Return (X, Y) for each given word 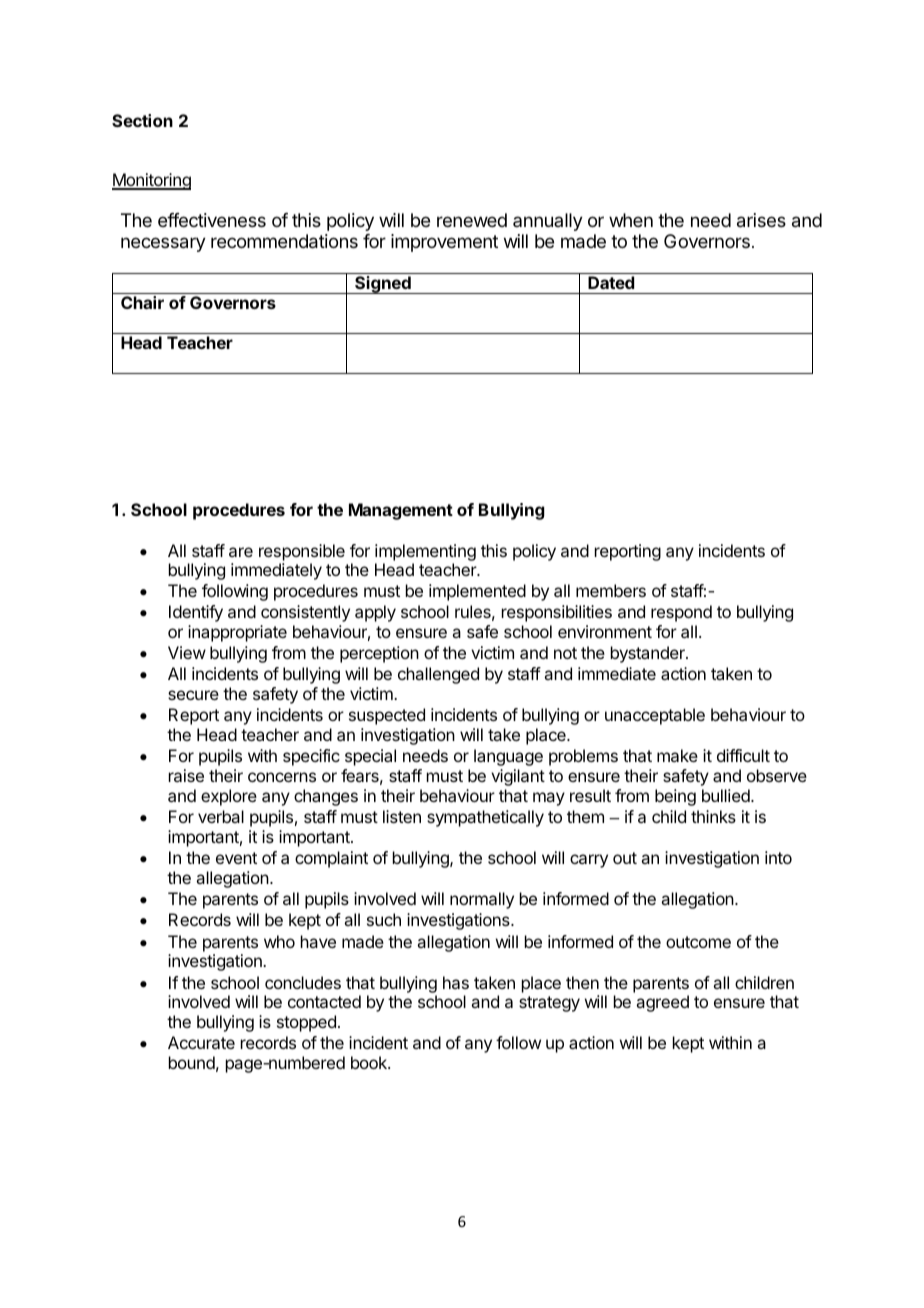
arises (761, 220)
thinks (713, 816)
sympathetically (485, 818)
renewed (472, 220)
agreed (662, 1003)
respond (681, 613)
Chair (142, 302)
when (631, 220)
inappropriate (237, 633)
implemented (477, 592)
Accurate (201, 1042)
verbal (221, 816)
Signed (383, 285)
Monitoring (151, 181)
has (456, 982)
